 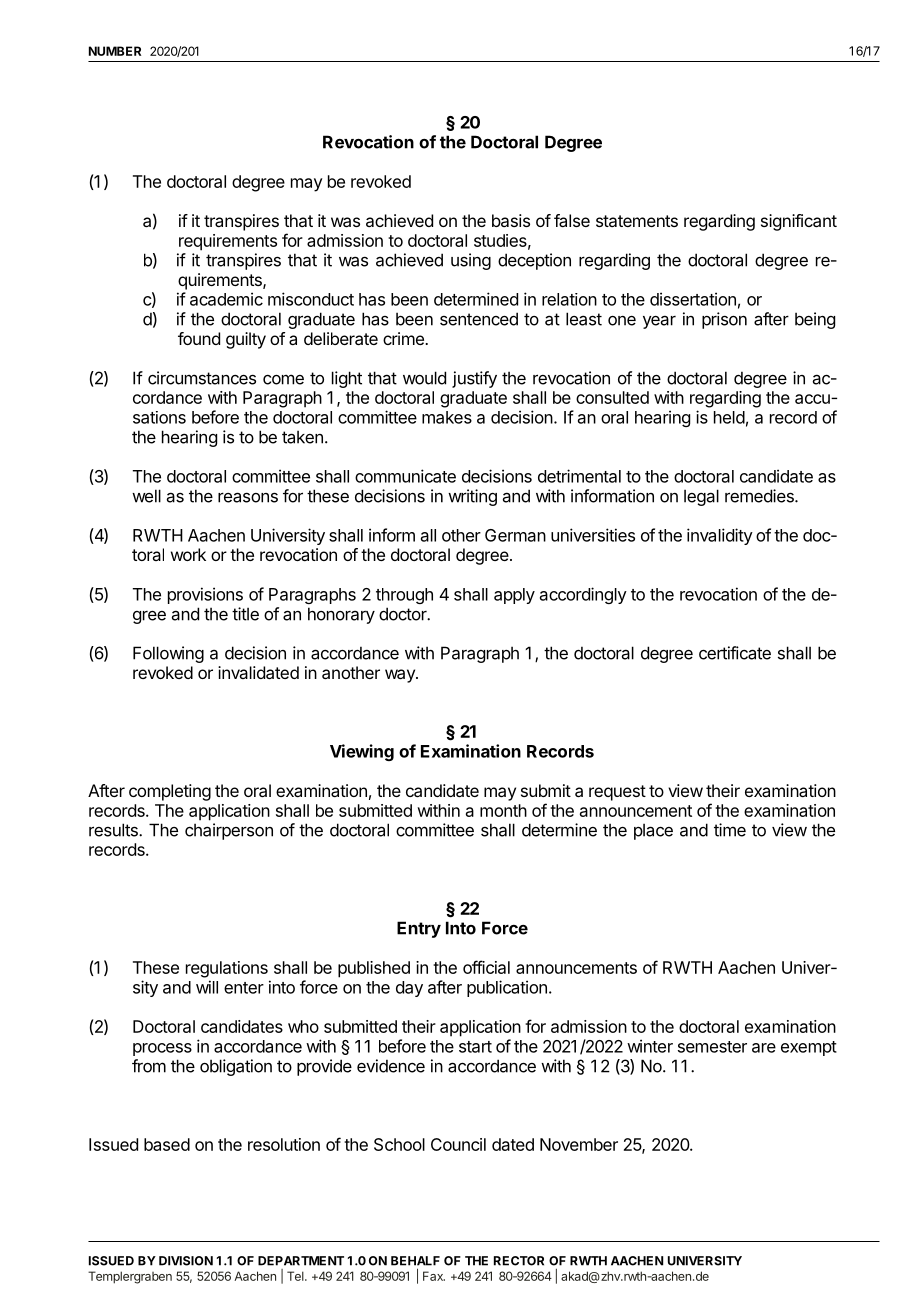 What do you see at coordinates (434, 1276) in the document?
I see `Fax` at bounding box center [434, 1276].
